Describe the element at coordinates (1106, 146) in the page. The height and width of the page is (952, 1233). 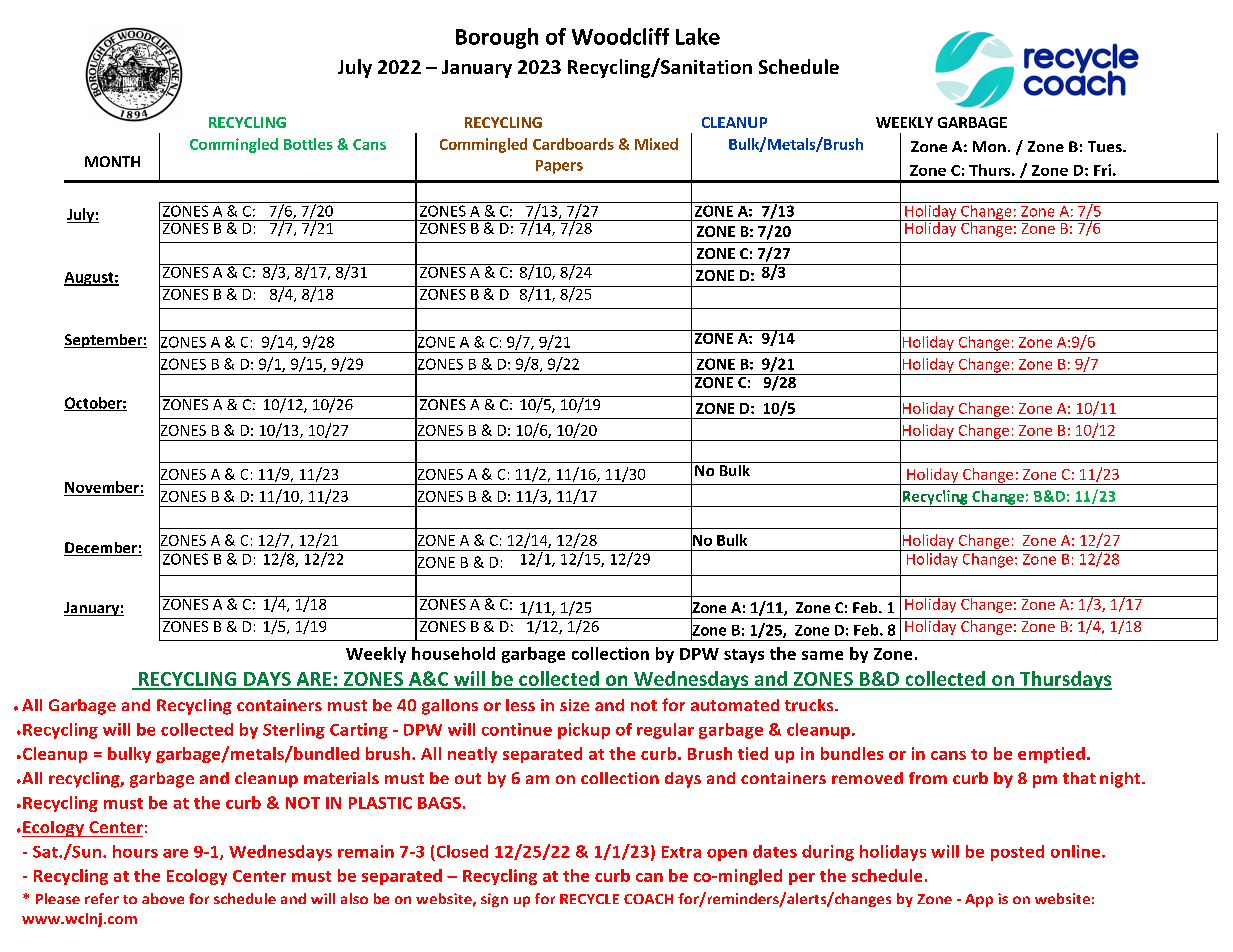
I see `Tues` at that location.
